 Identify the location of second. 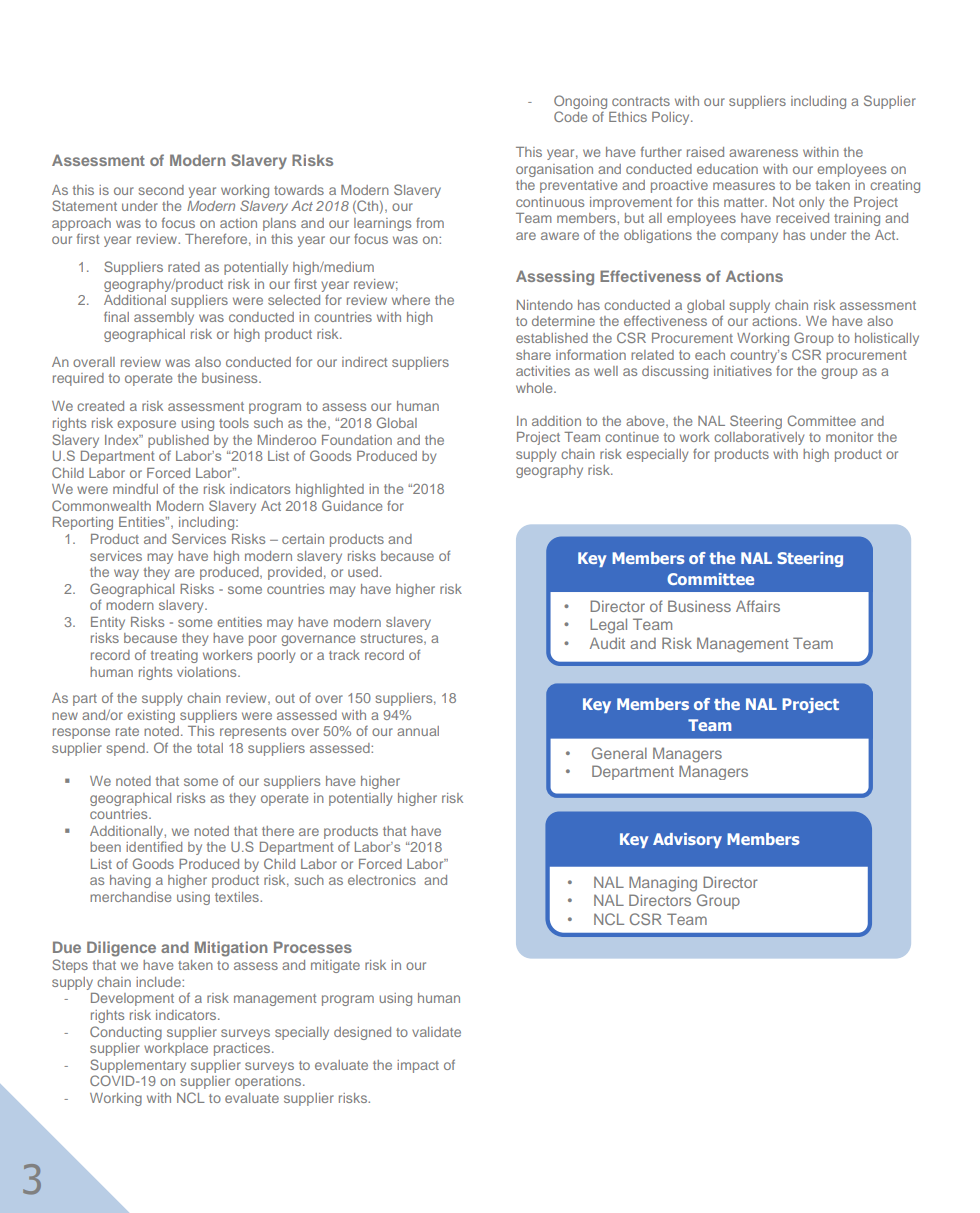
(161, 190).
